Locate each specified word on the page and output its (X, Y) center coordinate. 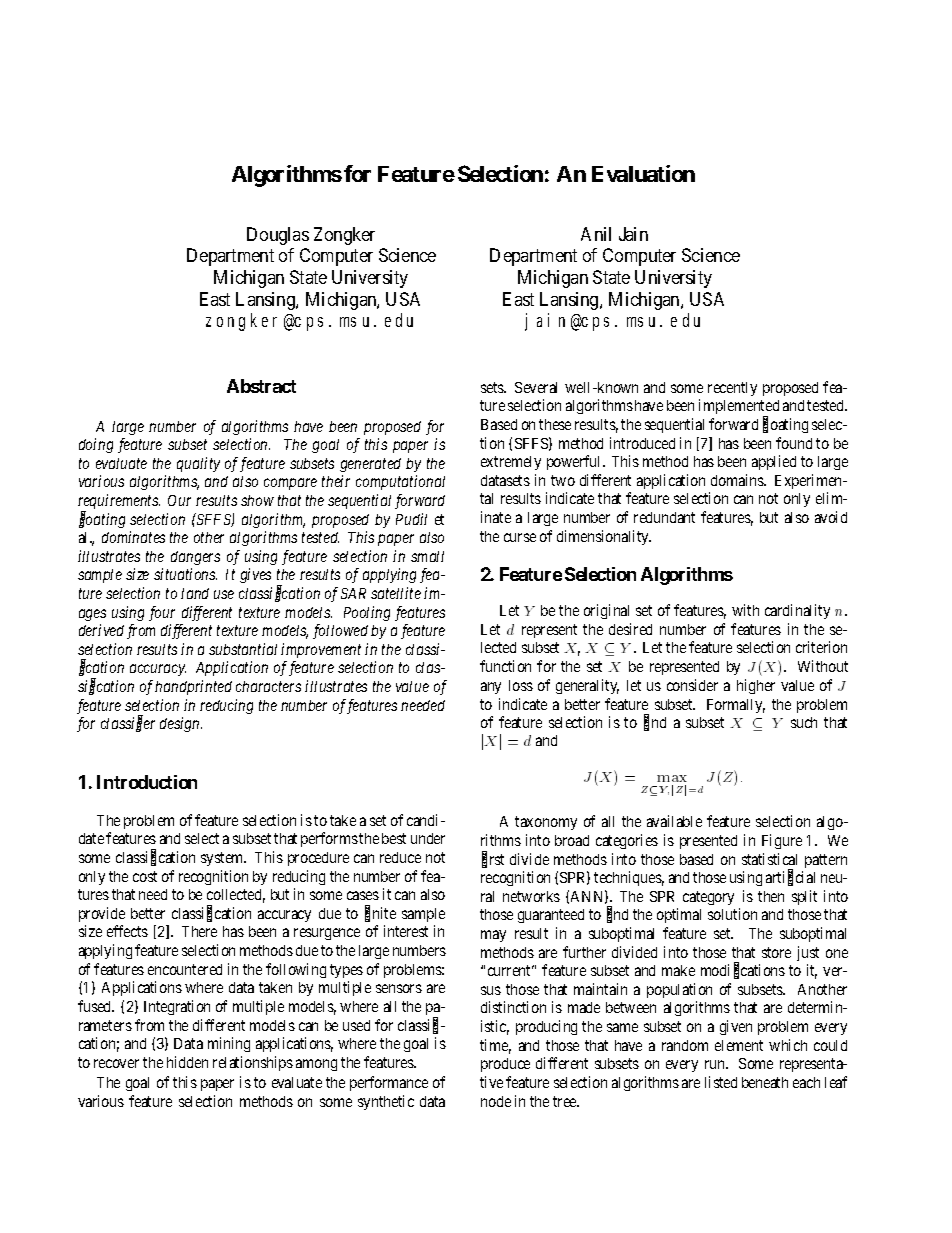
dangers (195, 558)
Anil (596, 234)
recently (732, 389)
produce (505, 1065)
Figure (782, 841)
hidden (187, 1062)
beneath (765, 1082)
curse (520, 537)
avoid (831, 517)
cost (145, 876)
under (428, 838)
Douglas (278, 236)
